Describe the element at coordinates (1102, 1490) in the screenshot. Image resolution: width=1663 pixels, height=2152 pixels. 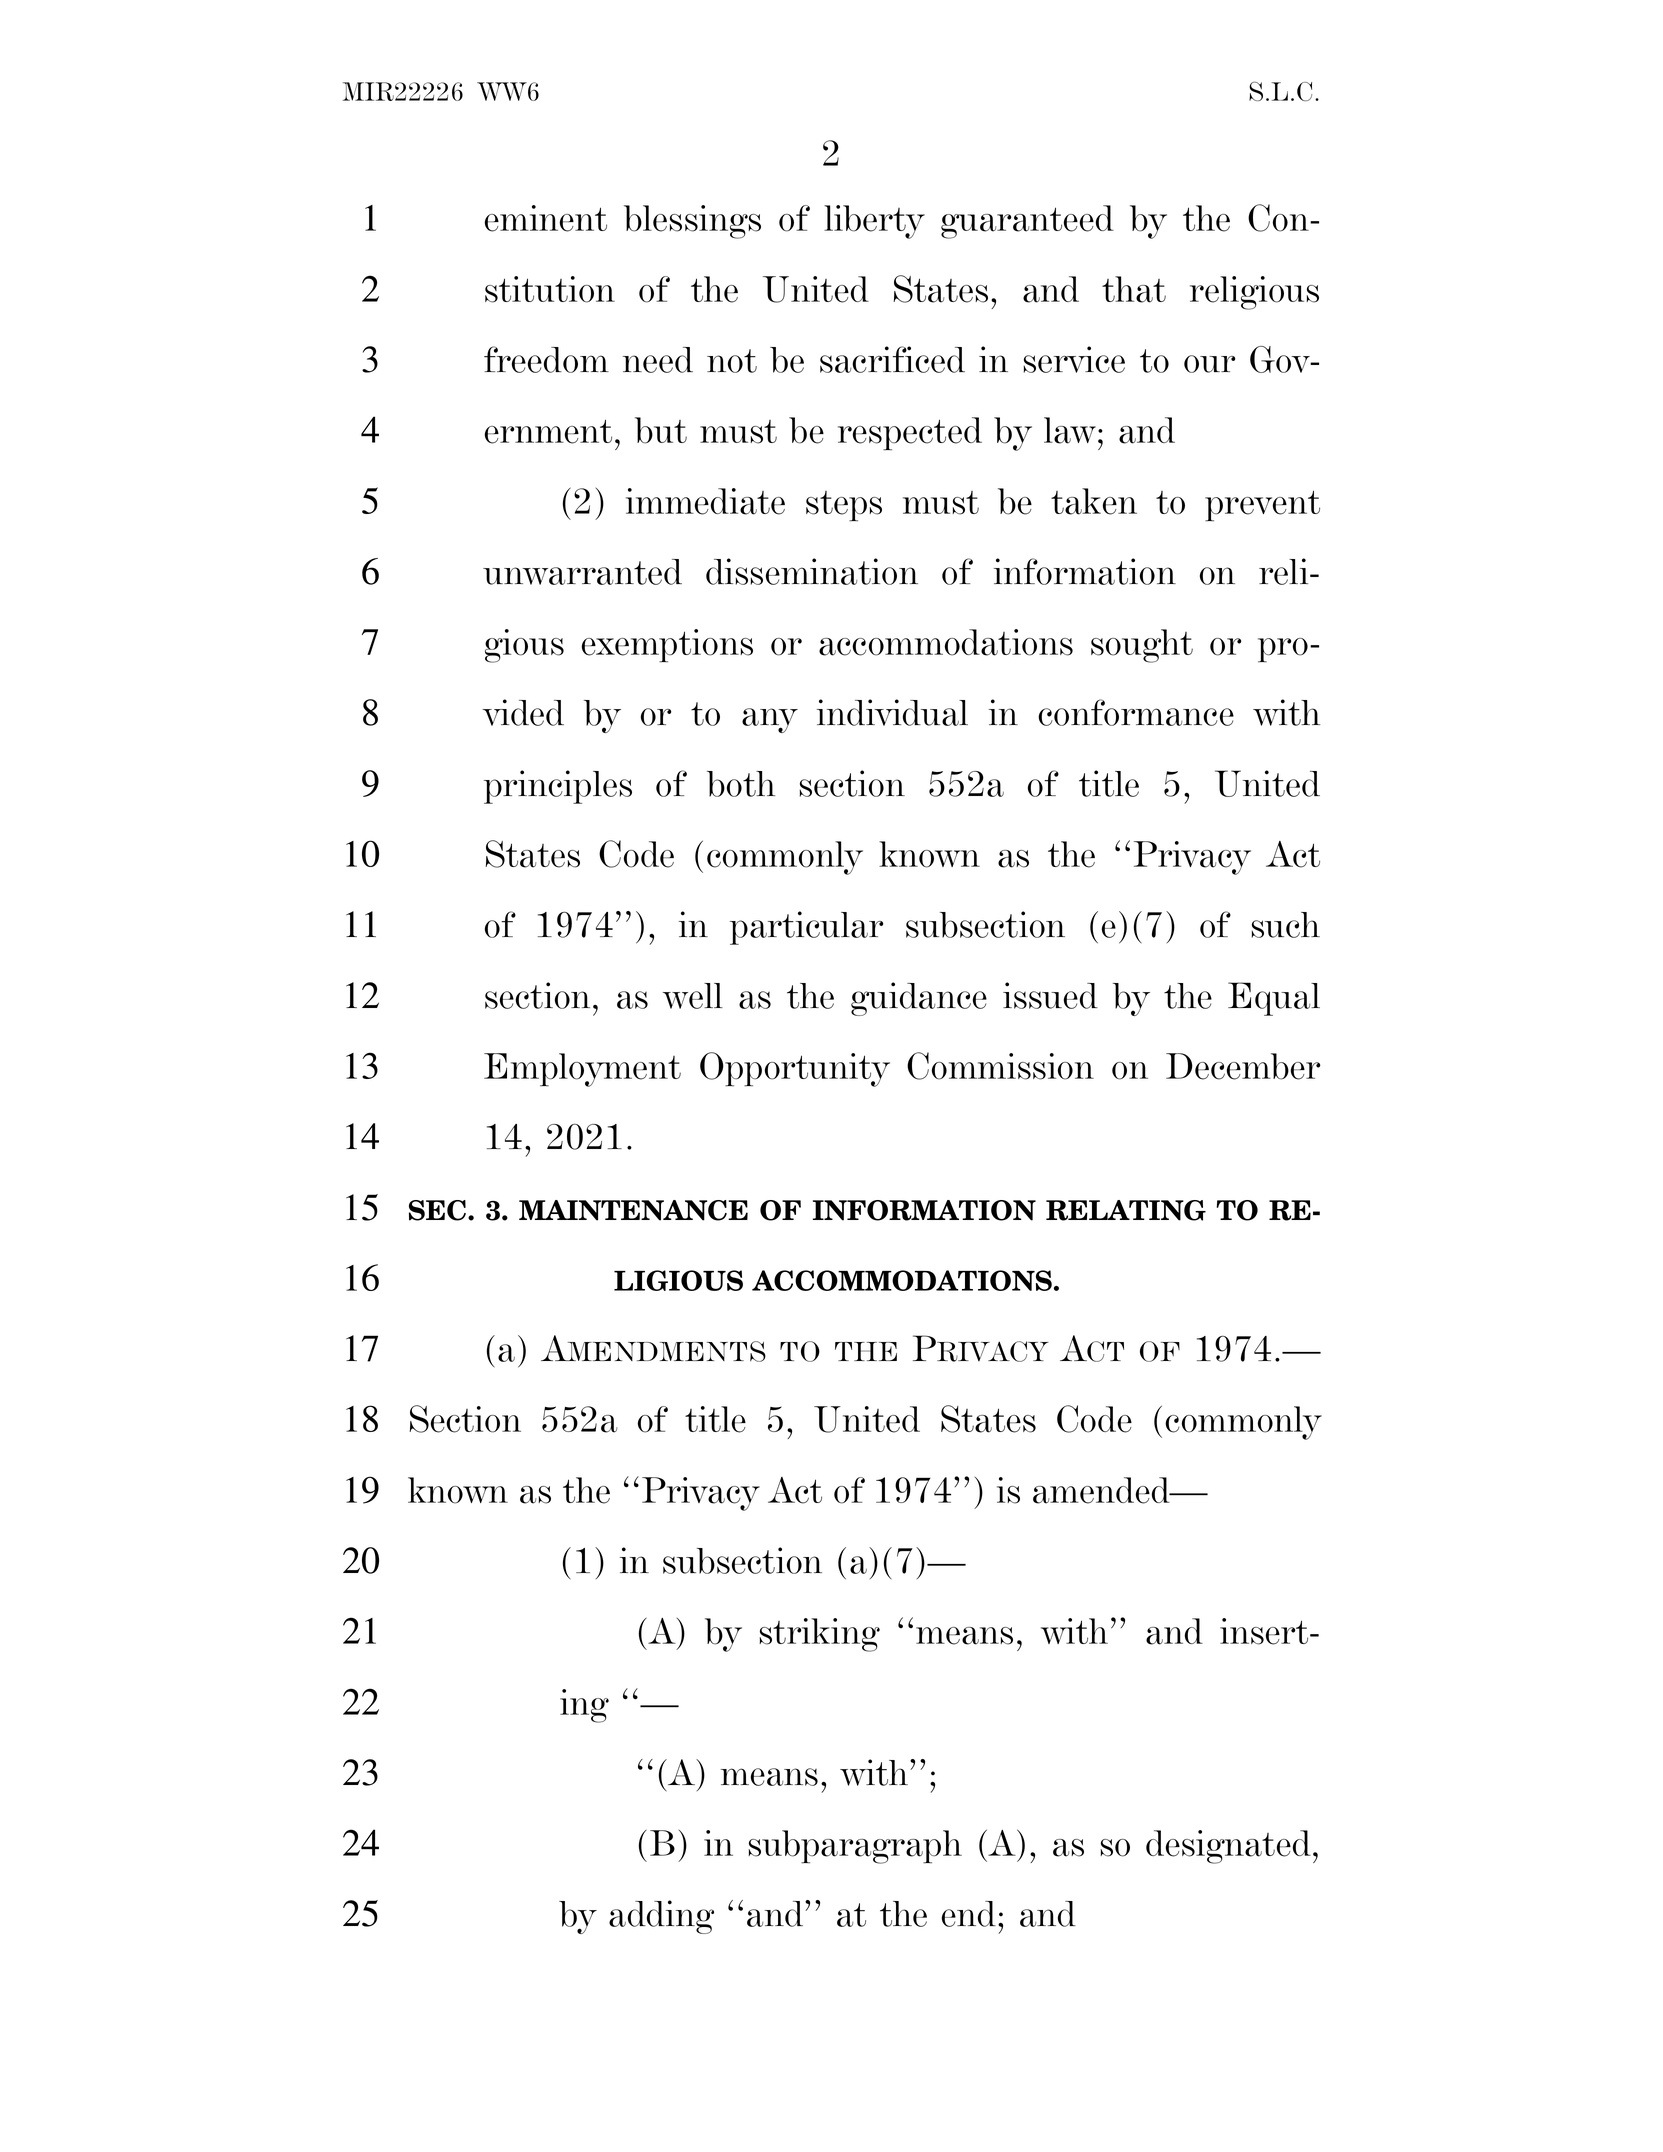
I see `amended` at that location.
